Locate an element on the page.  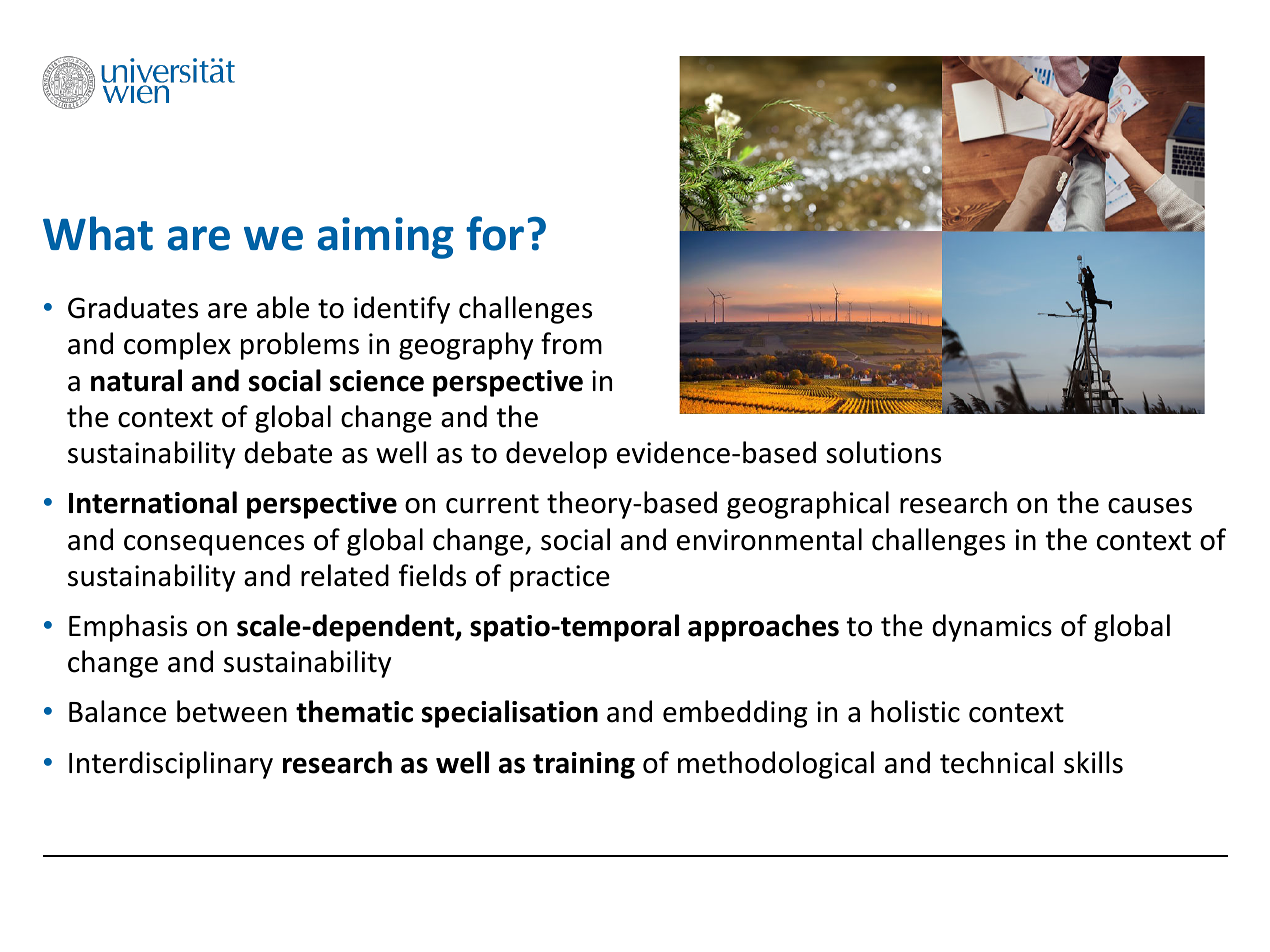
Emphasis is located at coordinates (128, 628).
